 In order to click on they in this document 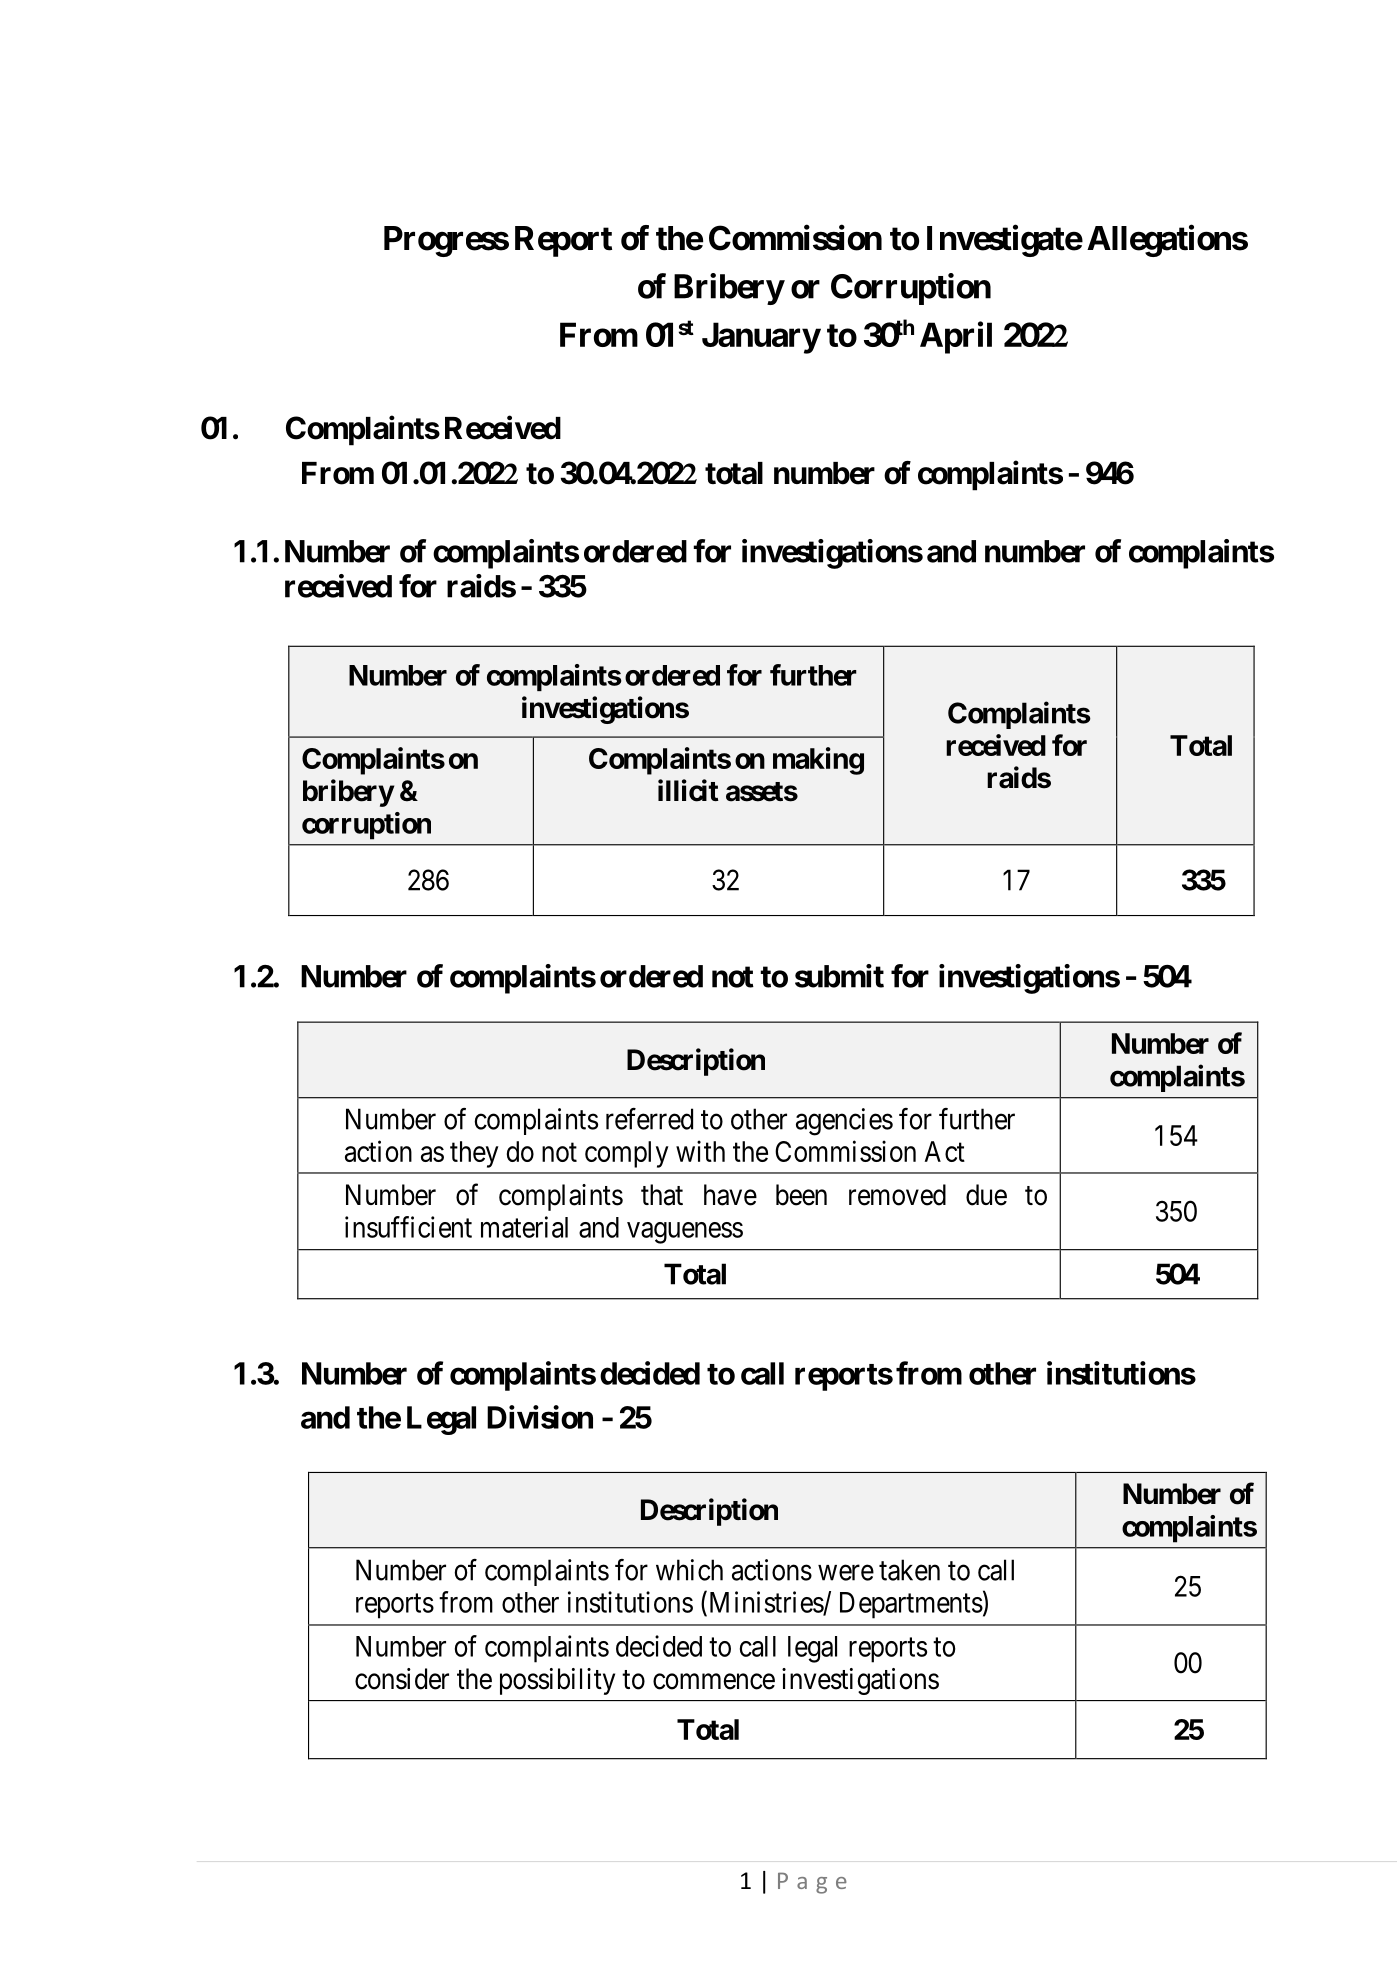, I will do `click(474, 1154)`.
